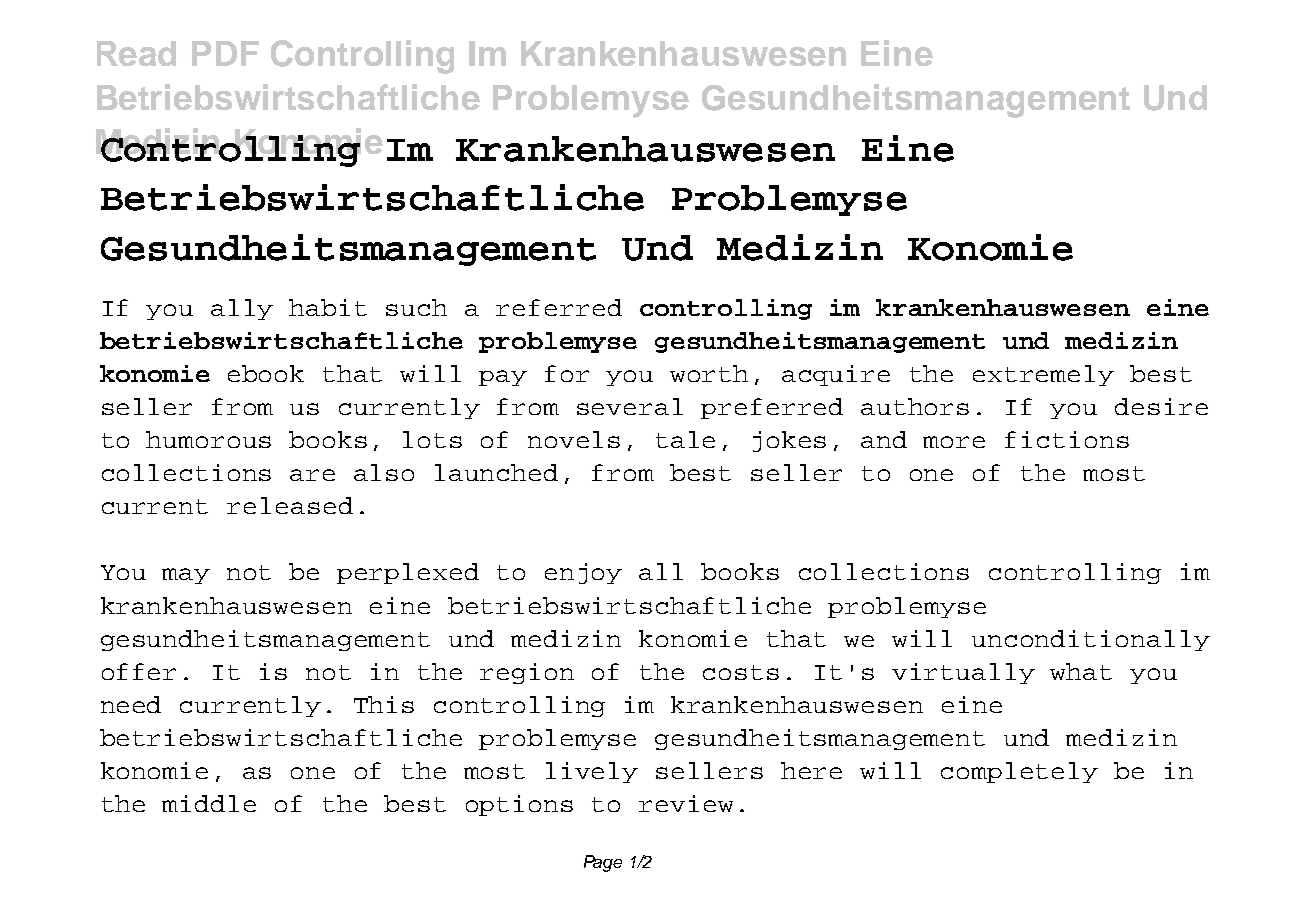  Describe the element at coordinates (1043, 375) in the screenshot. I see `extremely` at that location.
